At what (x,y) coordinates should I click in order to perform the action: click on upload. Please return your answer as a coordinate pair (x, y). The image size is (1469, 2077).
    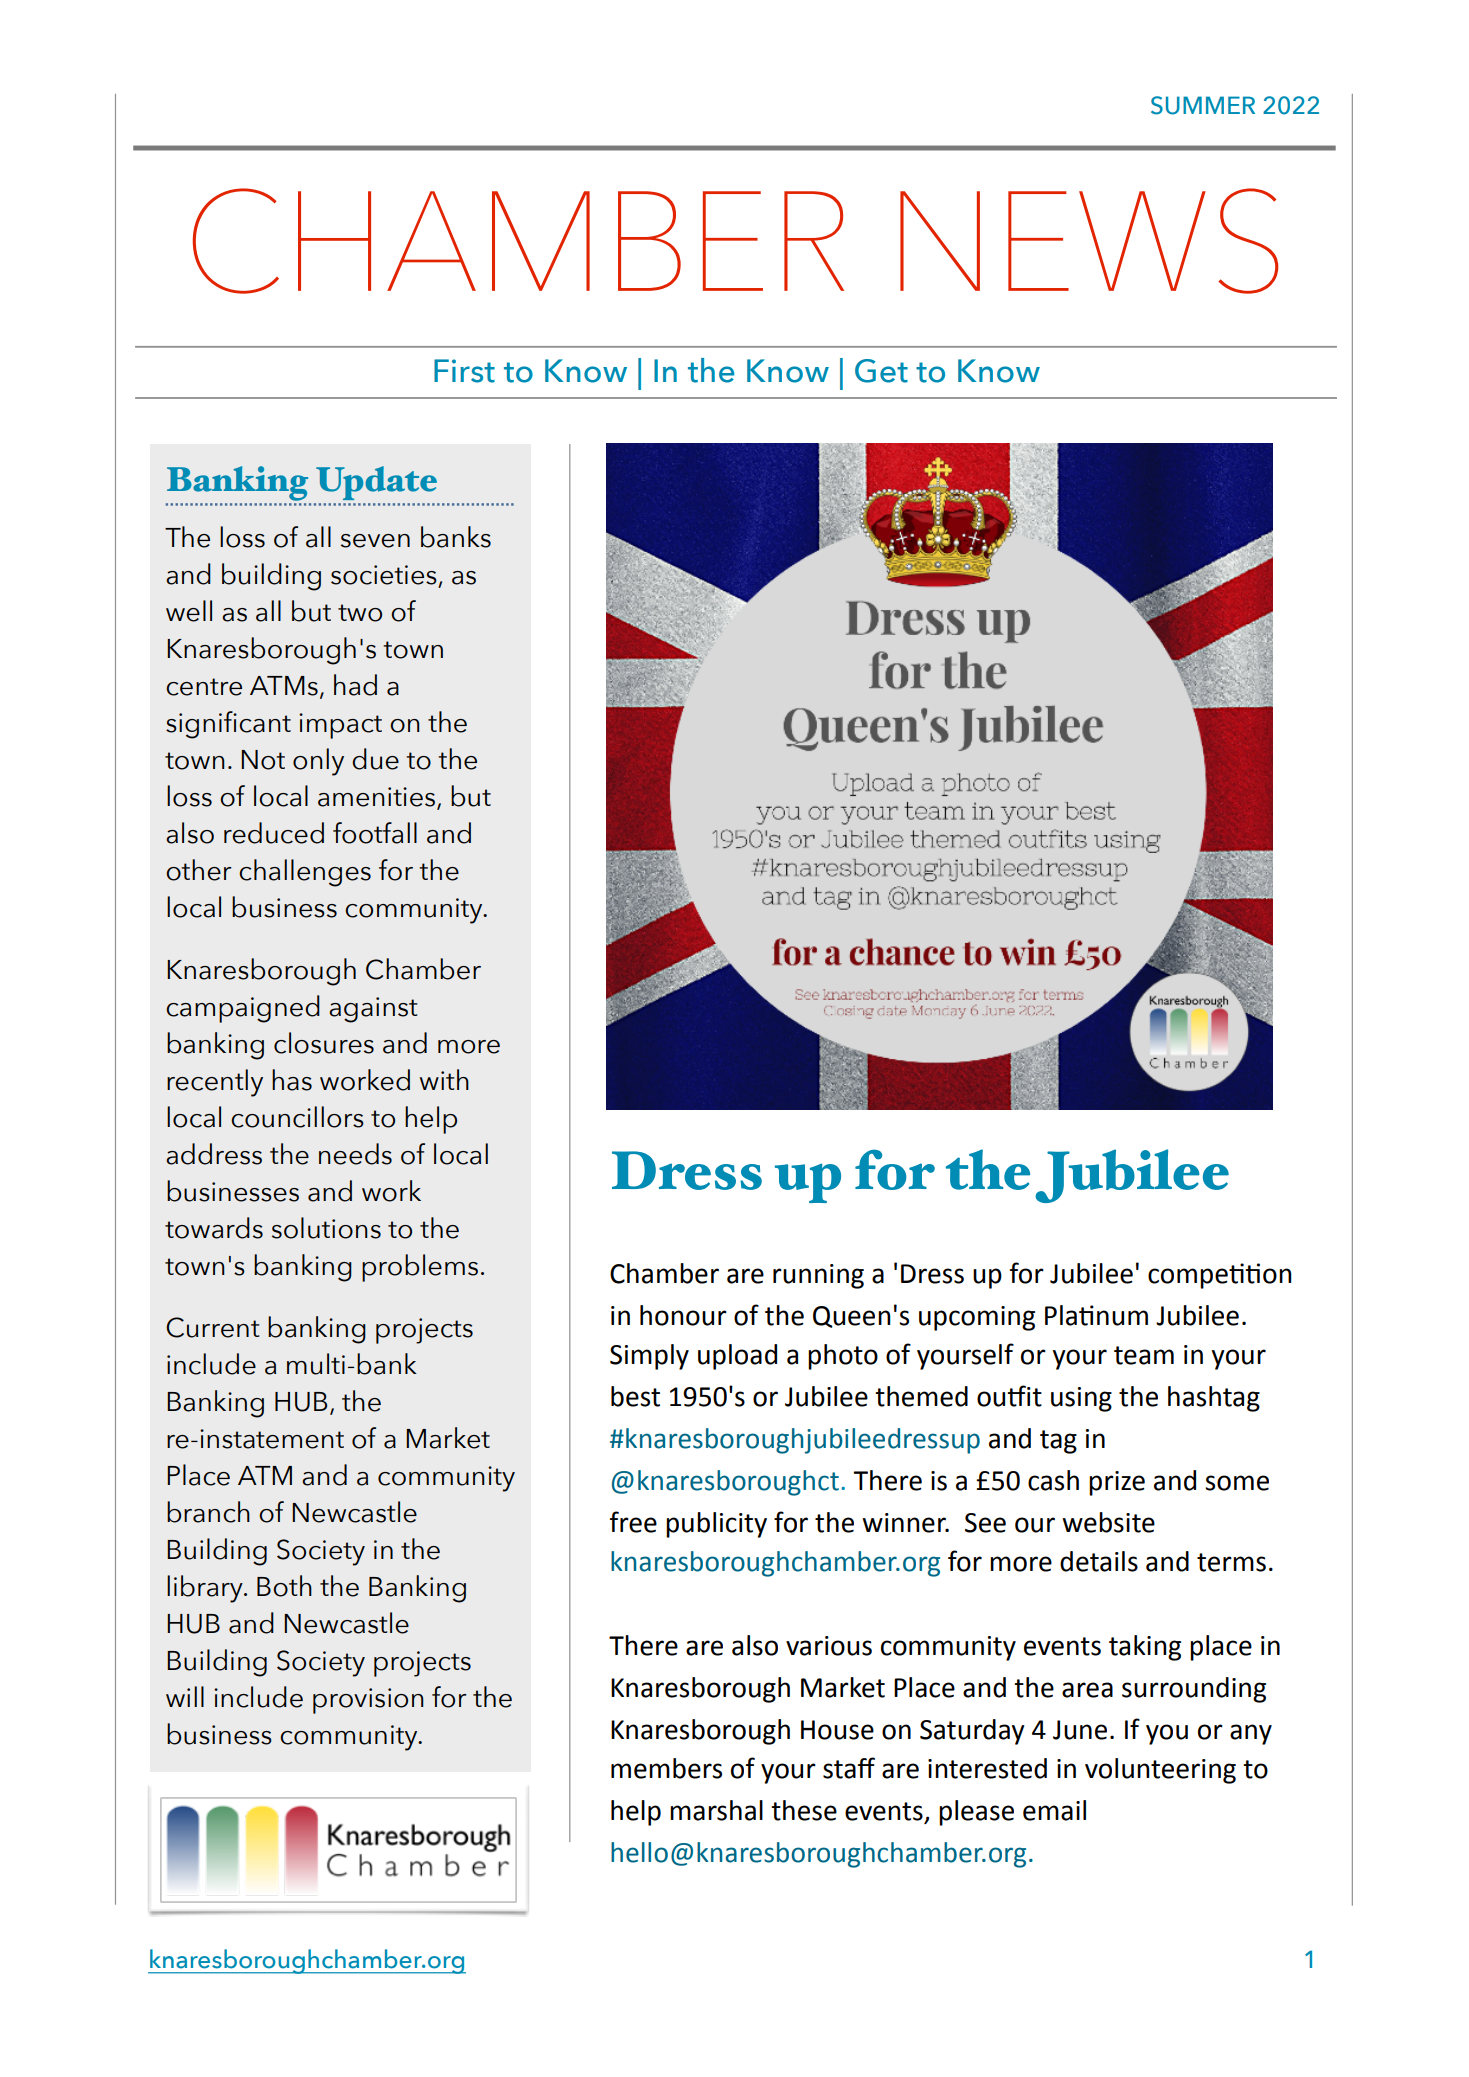
    Looking at the image, I should click on (737, 1357).
